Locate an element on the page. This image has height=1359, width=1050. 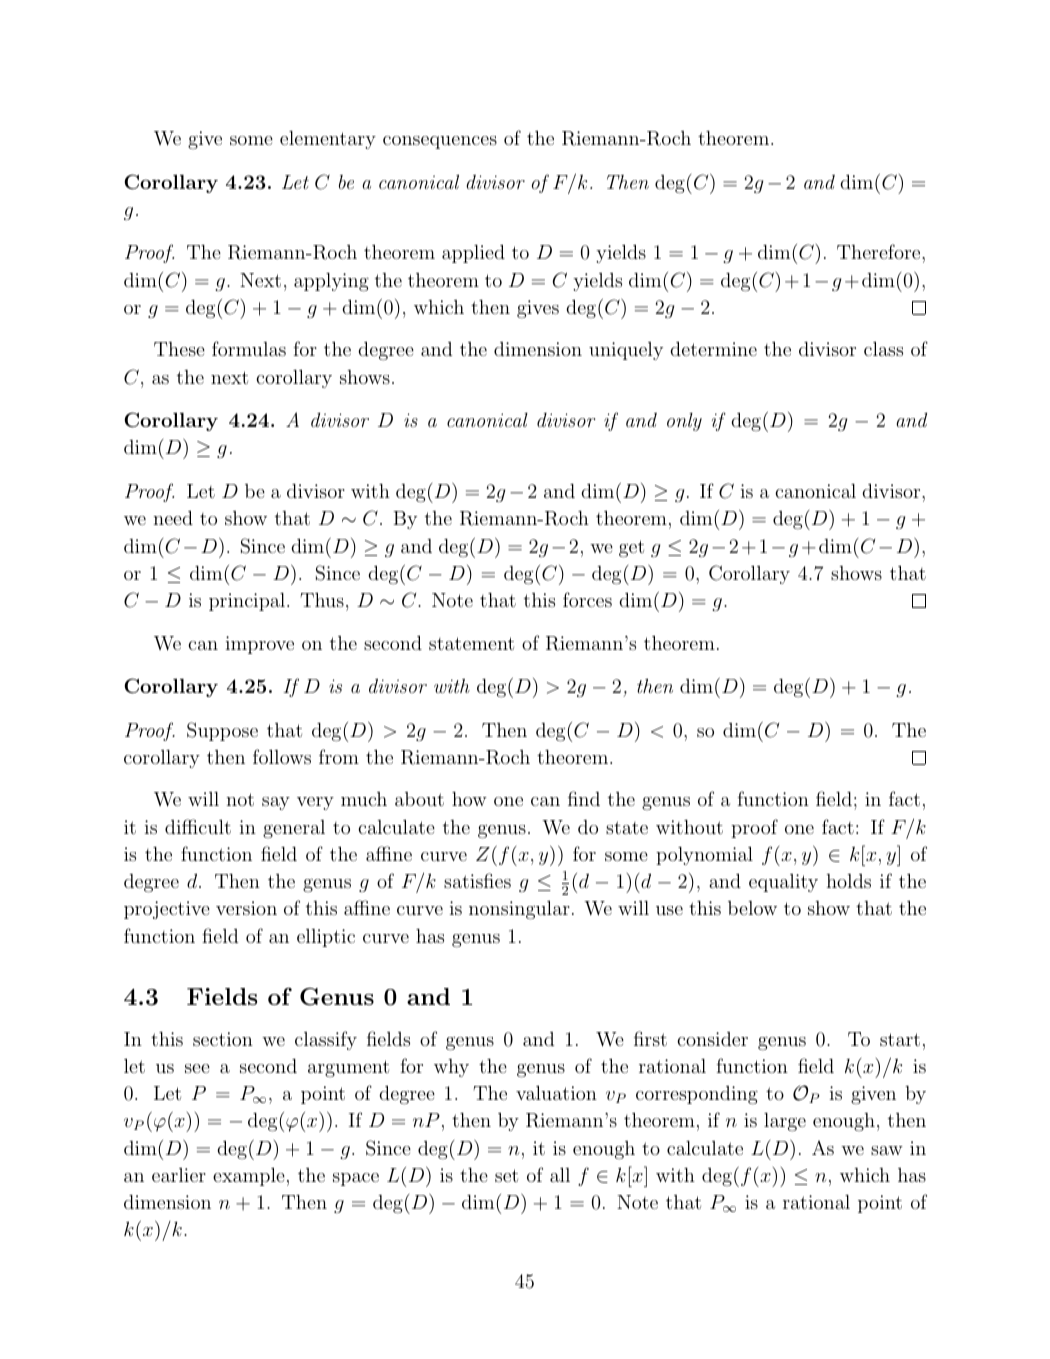
say is located at coordinates (276, 803).
